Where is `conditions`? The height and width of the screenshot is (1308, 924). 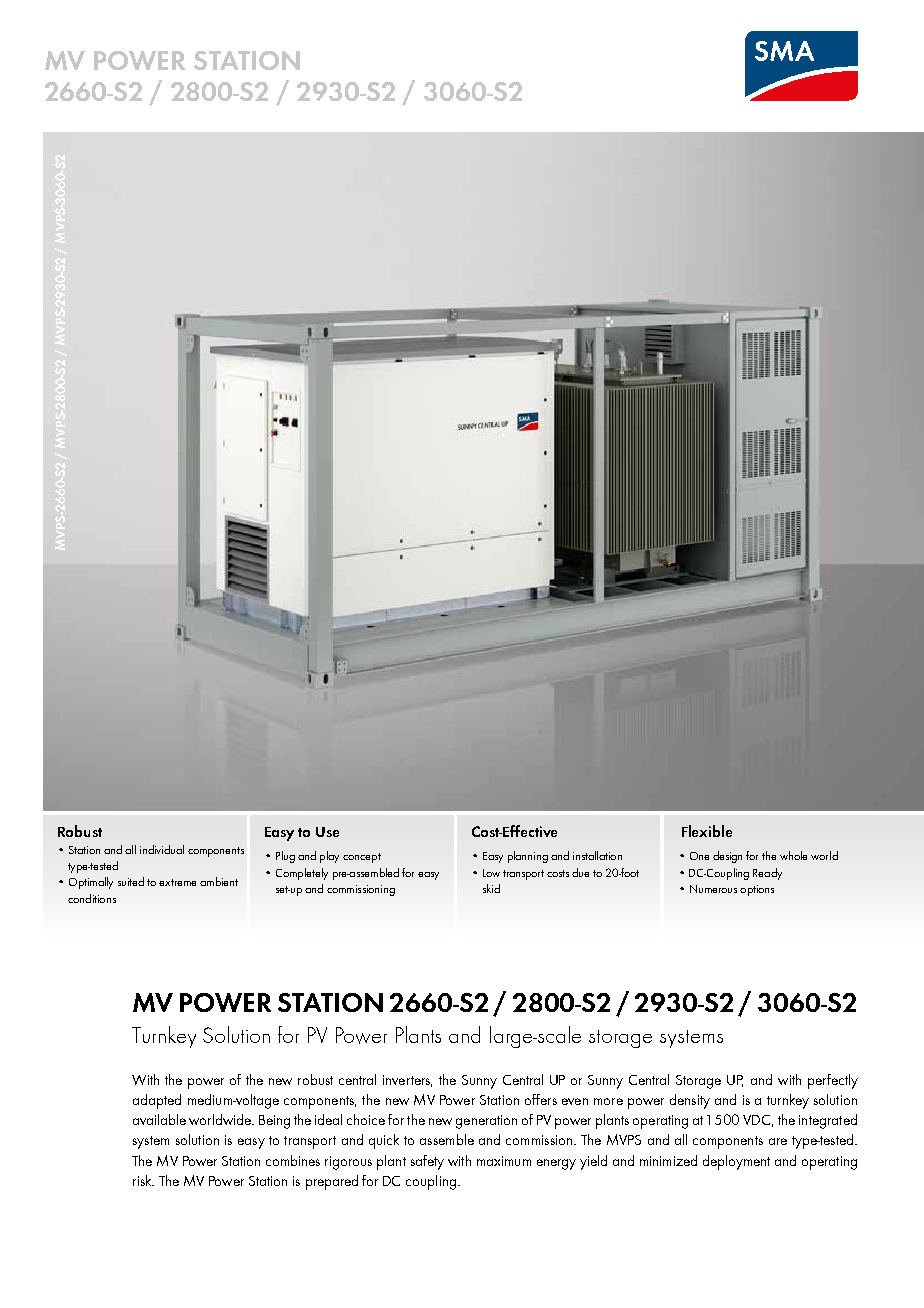
conditions is located at coordinates (92, 898).
